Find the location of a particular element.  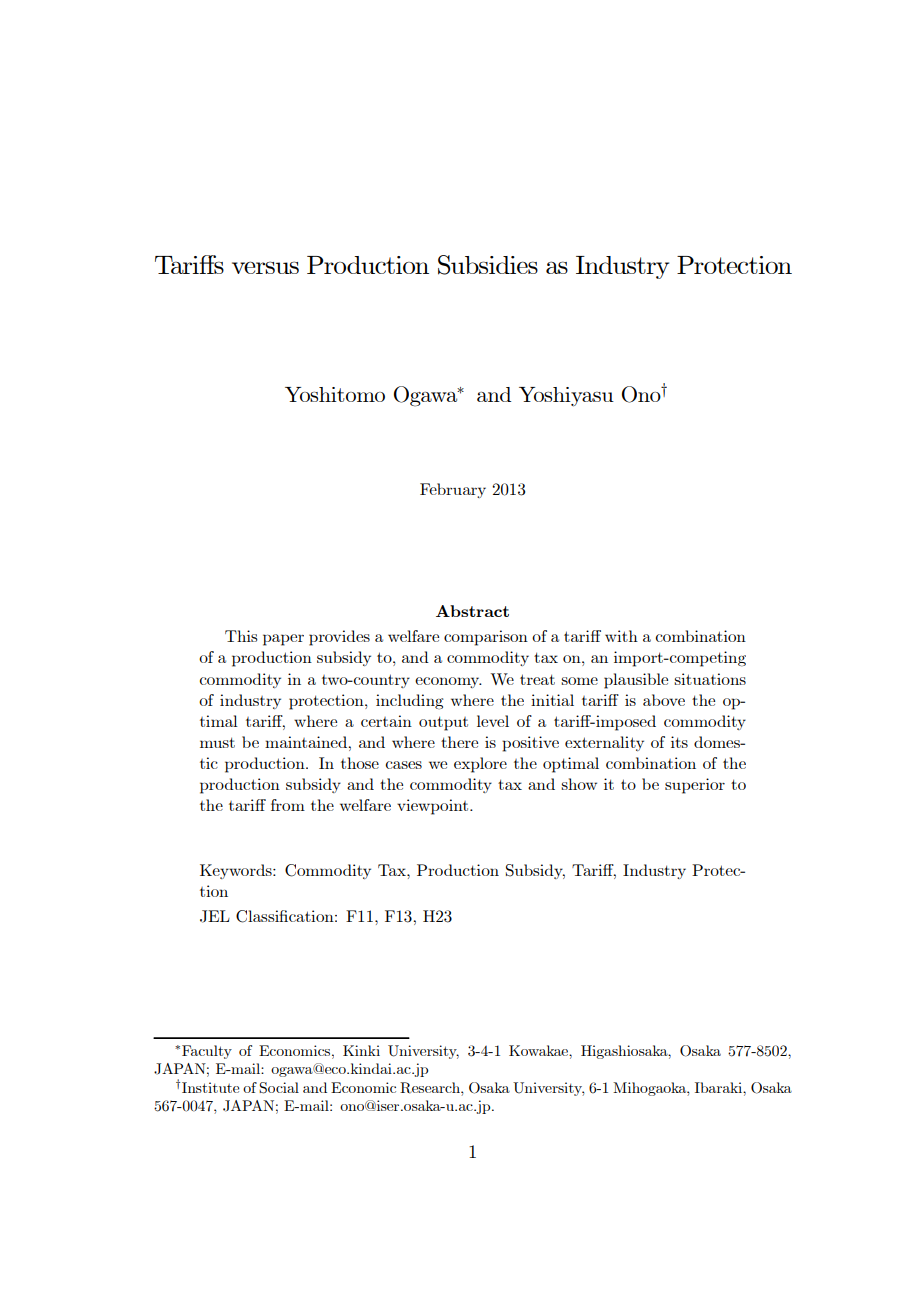

viewpoint is located at coordinates (434, 807).
